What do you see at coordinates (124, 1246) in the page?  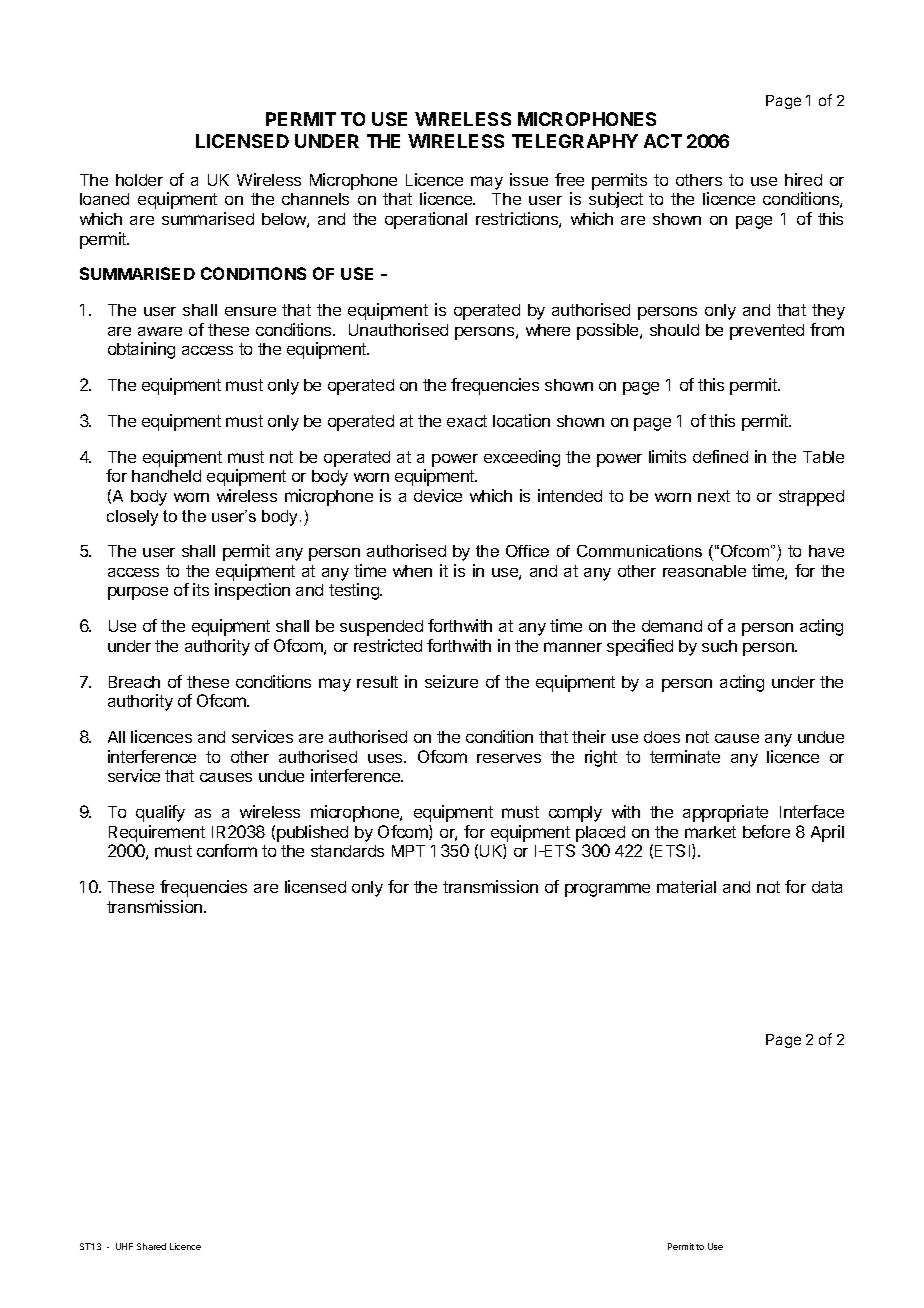 I see `UHF` at bounding box center [124, 1246].
